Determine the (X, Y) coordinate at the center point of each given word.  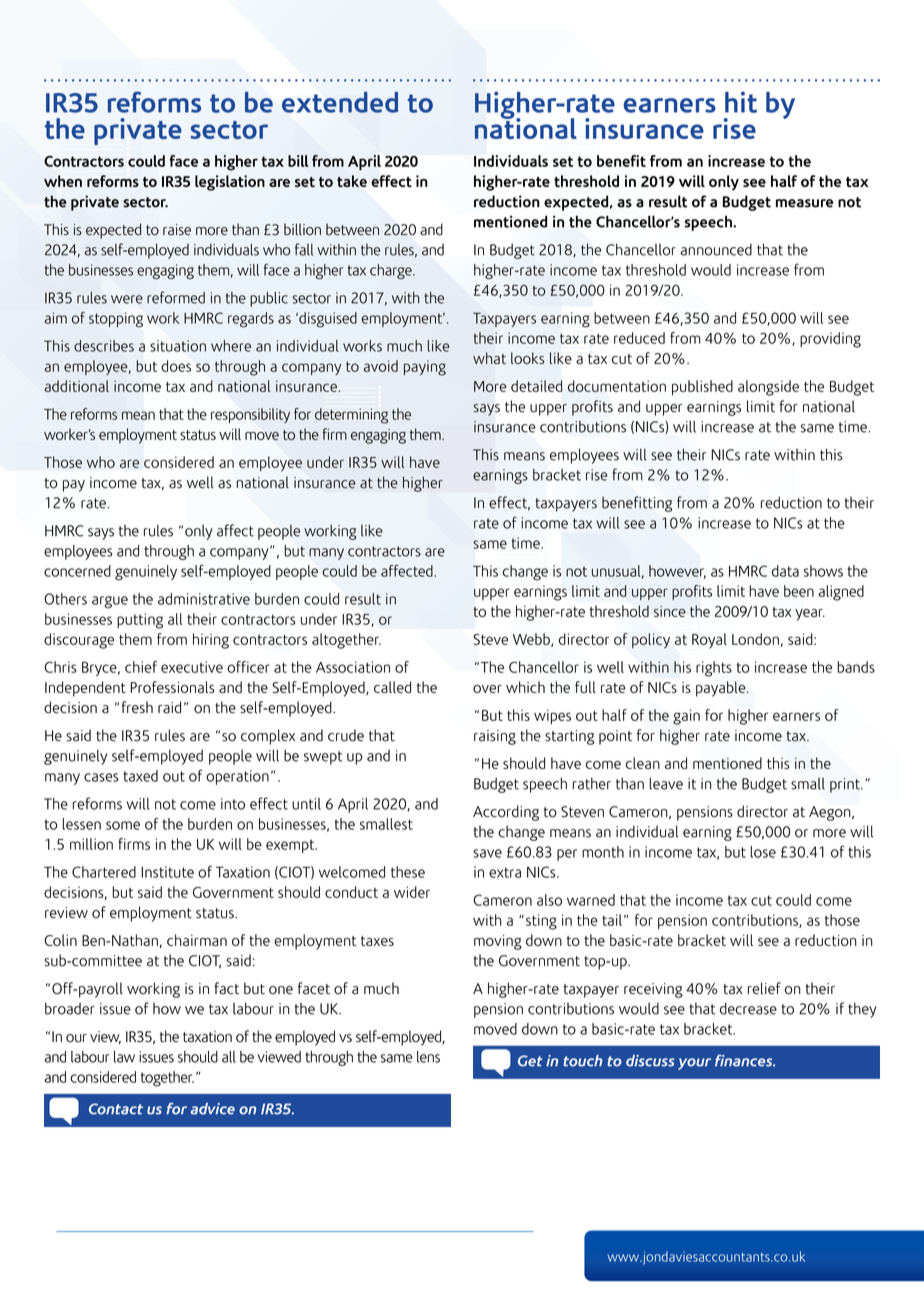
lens (428, 1057)
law (124, 1057)
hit (741, 102)
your (694, 1064)
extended (340, 102)
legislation (230, 183)
